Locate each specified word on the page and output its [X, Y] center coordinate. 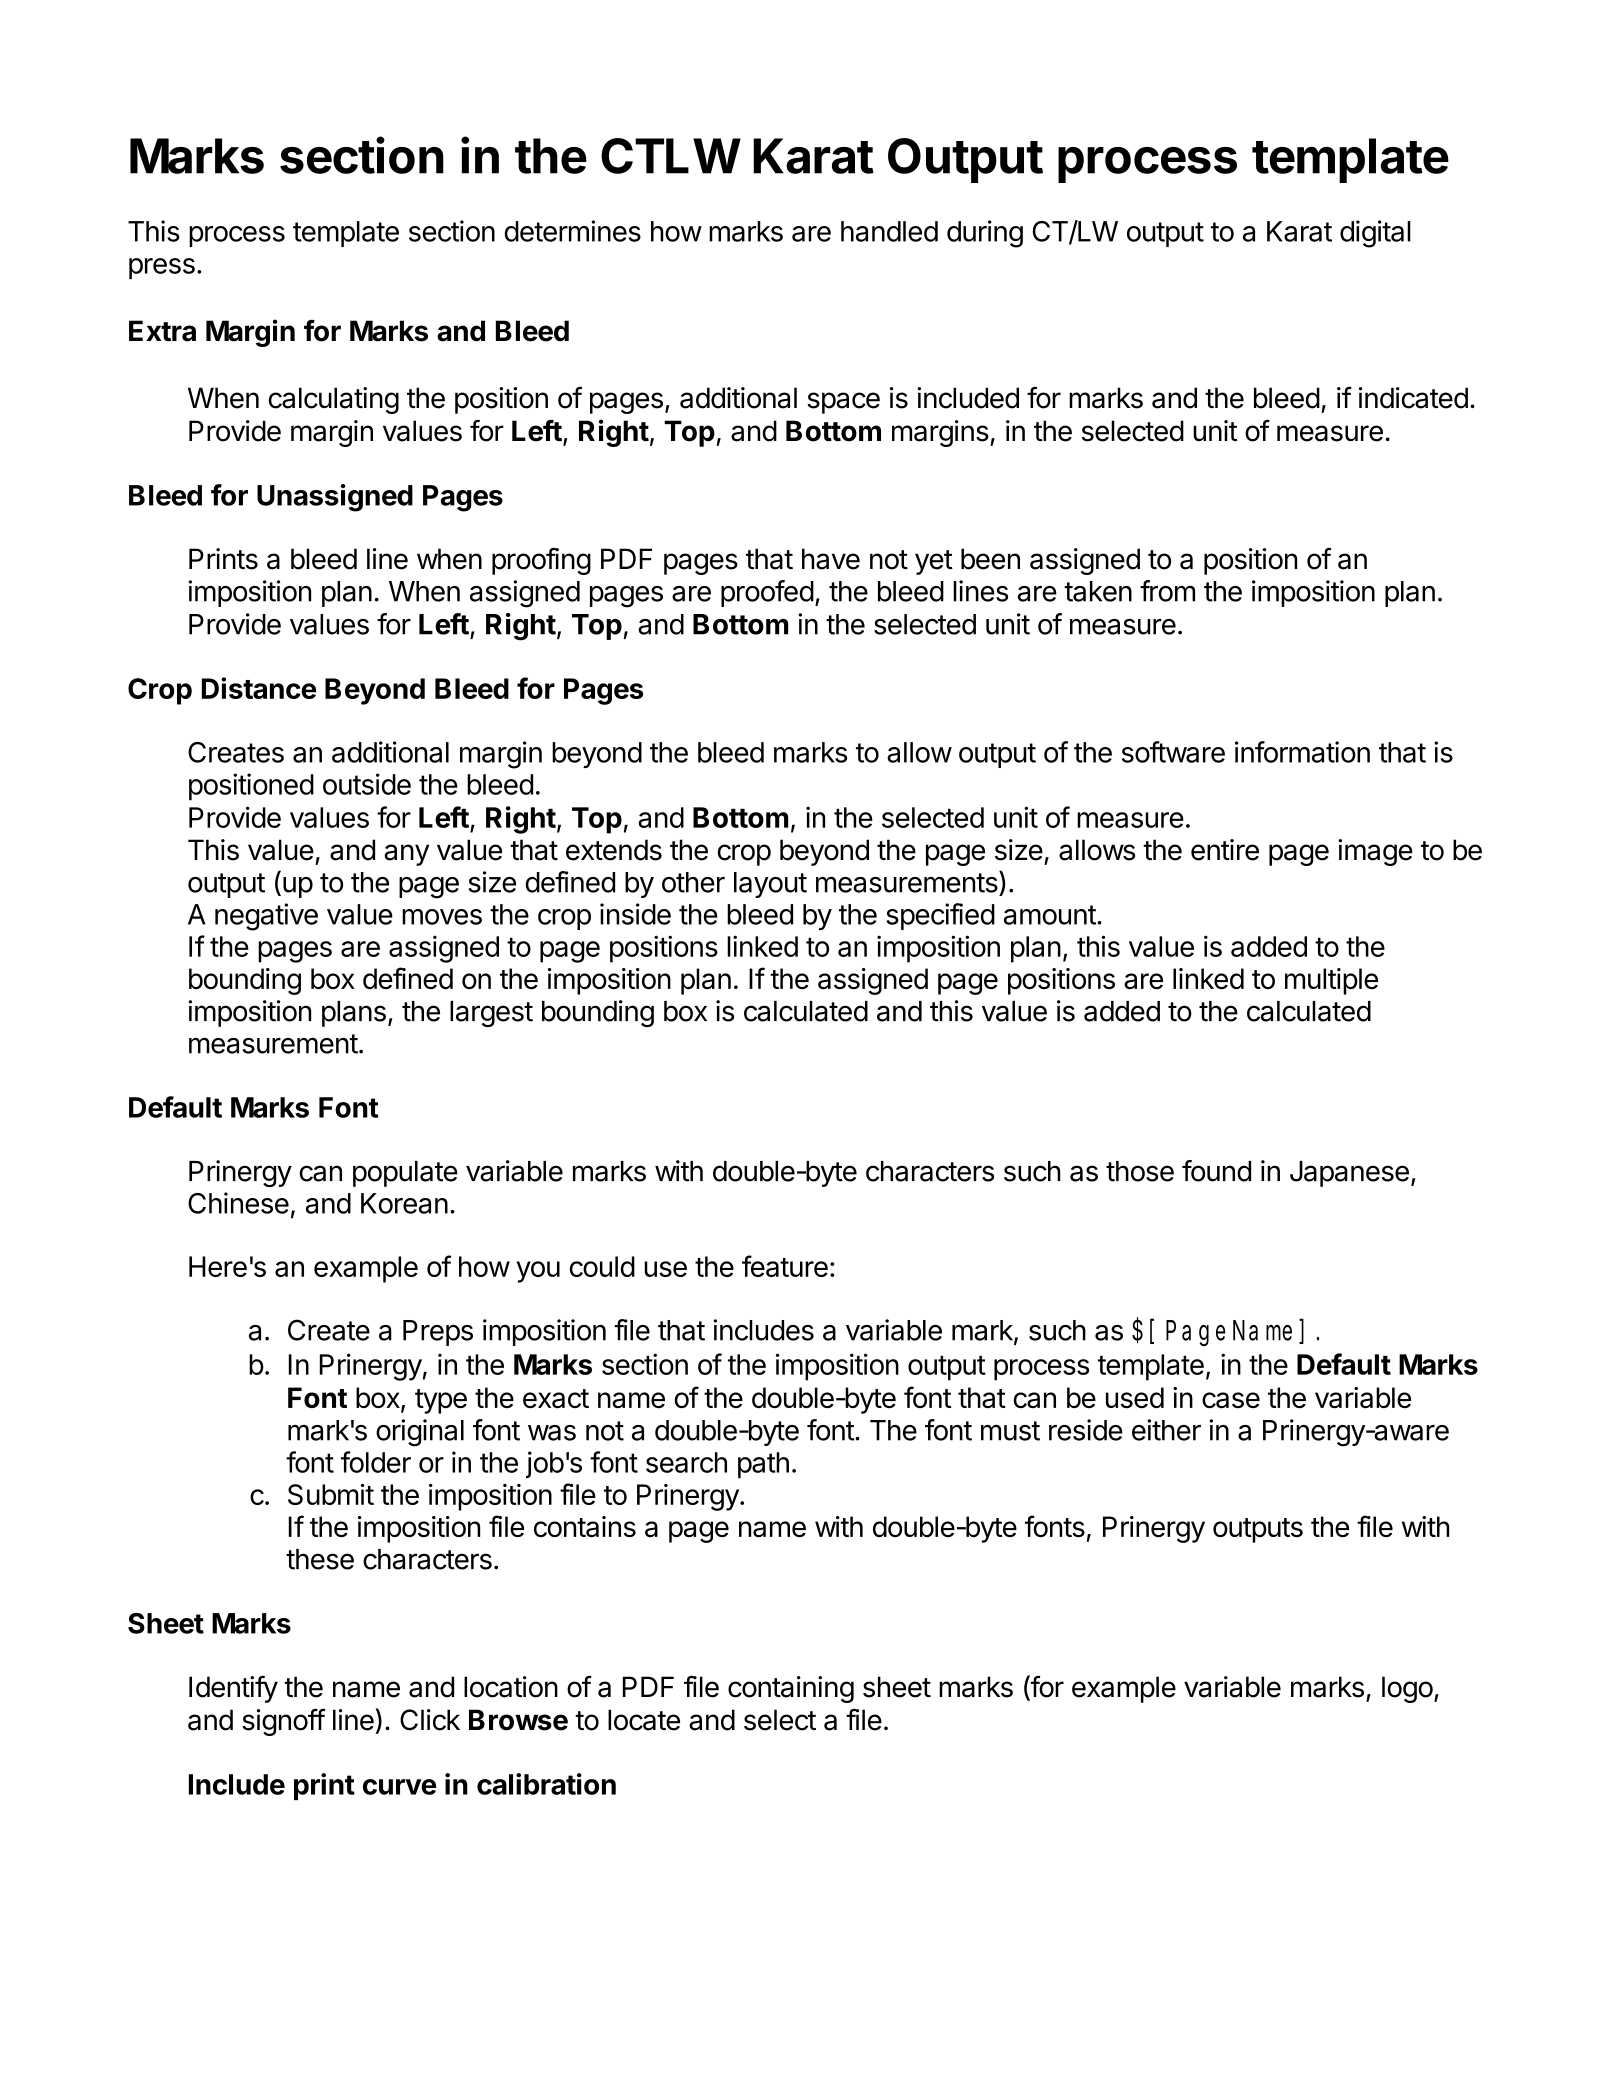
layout [770, 885]
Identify [233, 1689]
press [162, 268]
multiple [1331, 981]
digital [1375, 234]
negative [266, 917]
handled [889, 231]
